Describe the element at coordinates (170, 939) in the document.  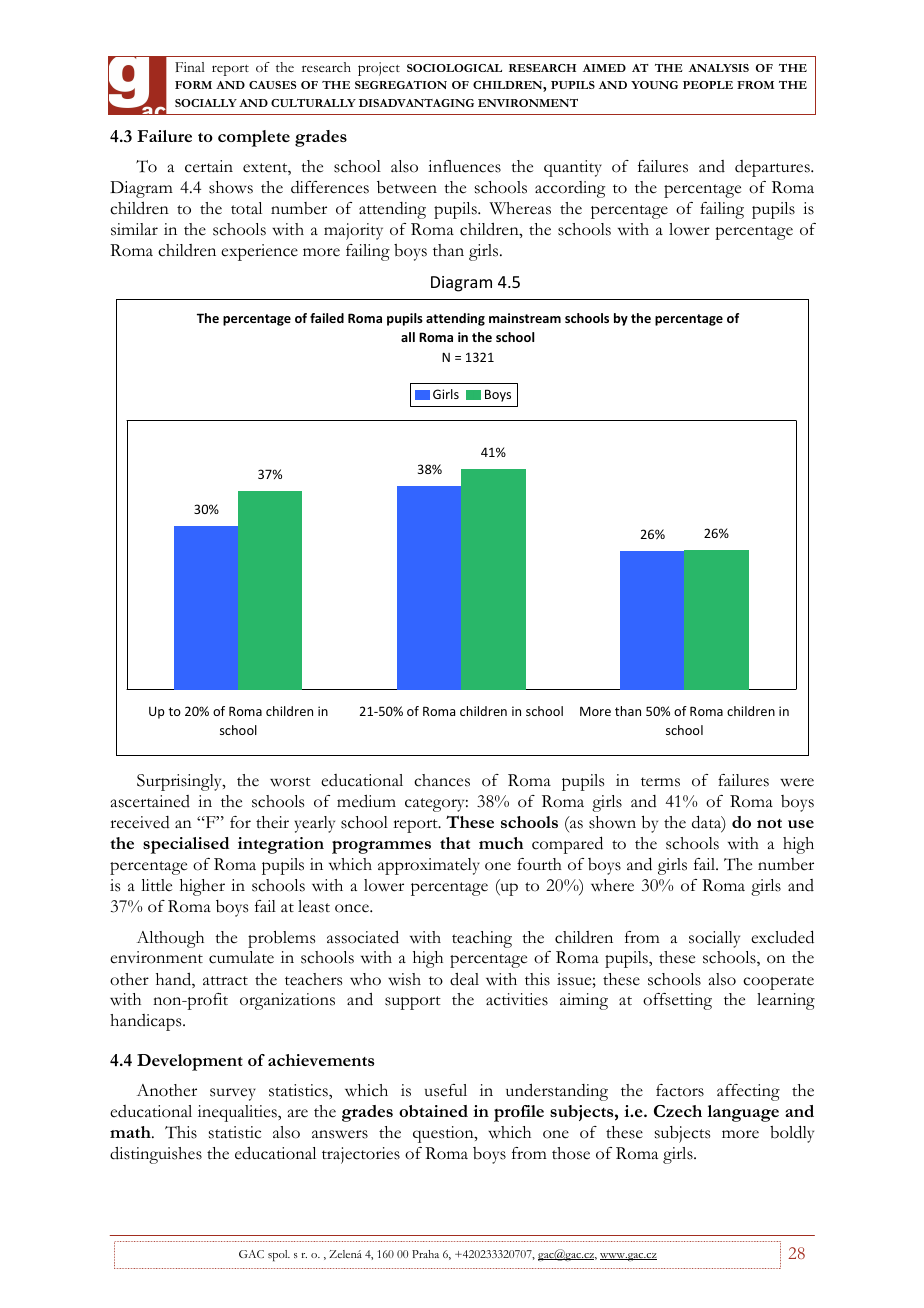
I see `Although` at that location.
